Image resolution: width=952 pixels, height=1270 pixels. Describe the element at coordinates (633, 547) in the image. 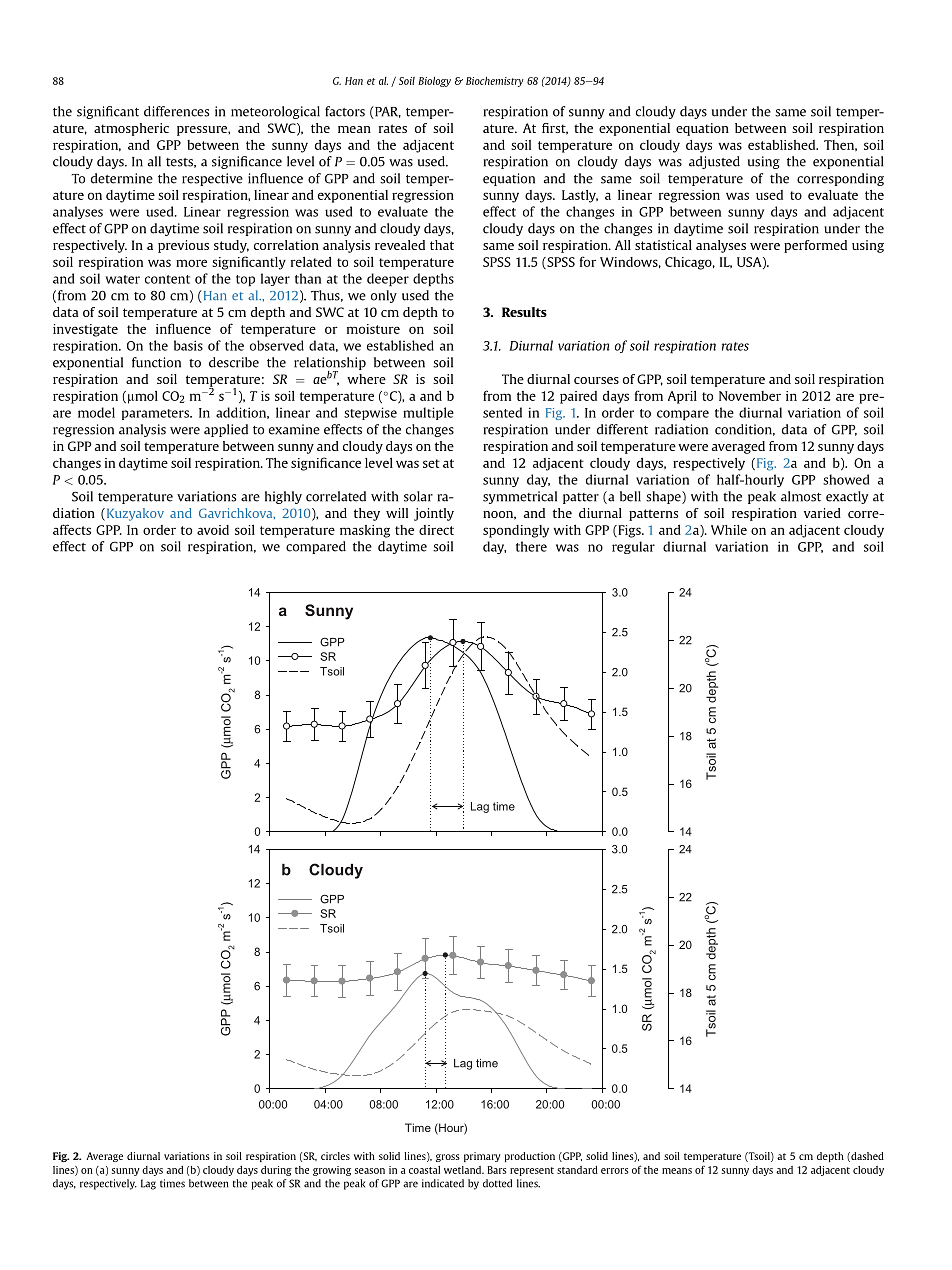

I see `regular` at that location.
